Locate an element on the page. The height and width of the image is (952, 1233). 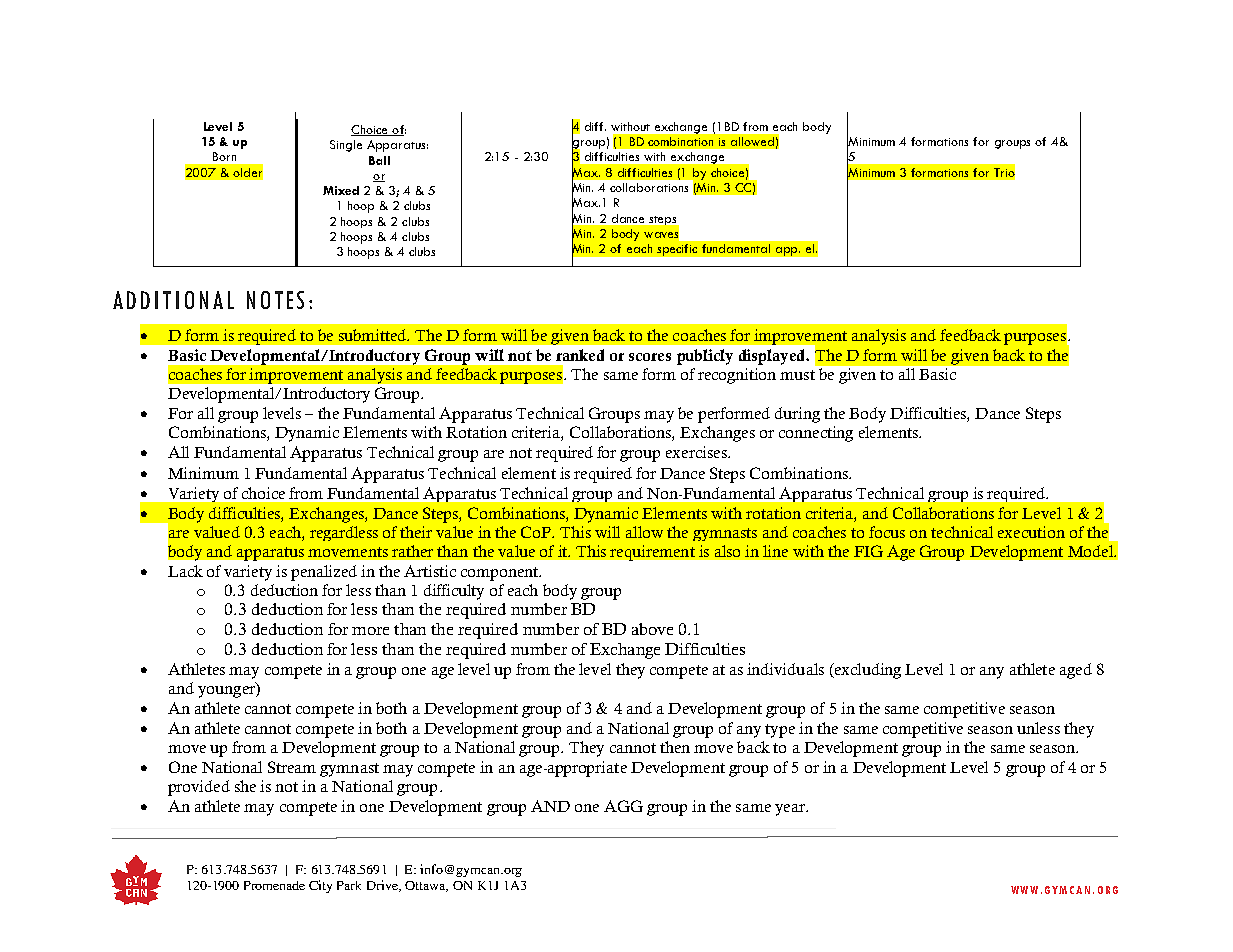
submitted is located at coordinates (373, 335).
